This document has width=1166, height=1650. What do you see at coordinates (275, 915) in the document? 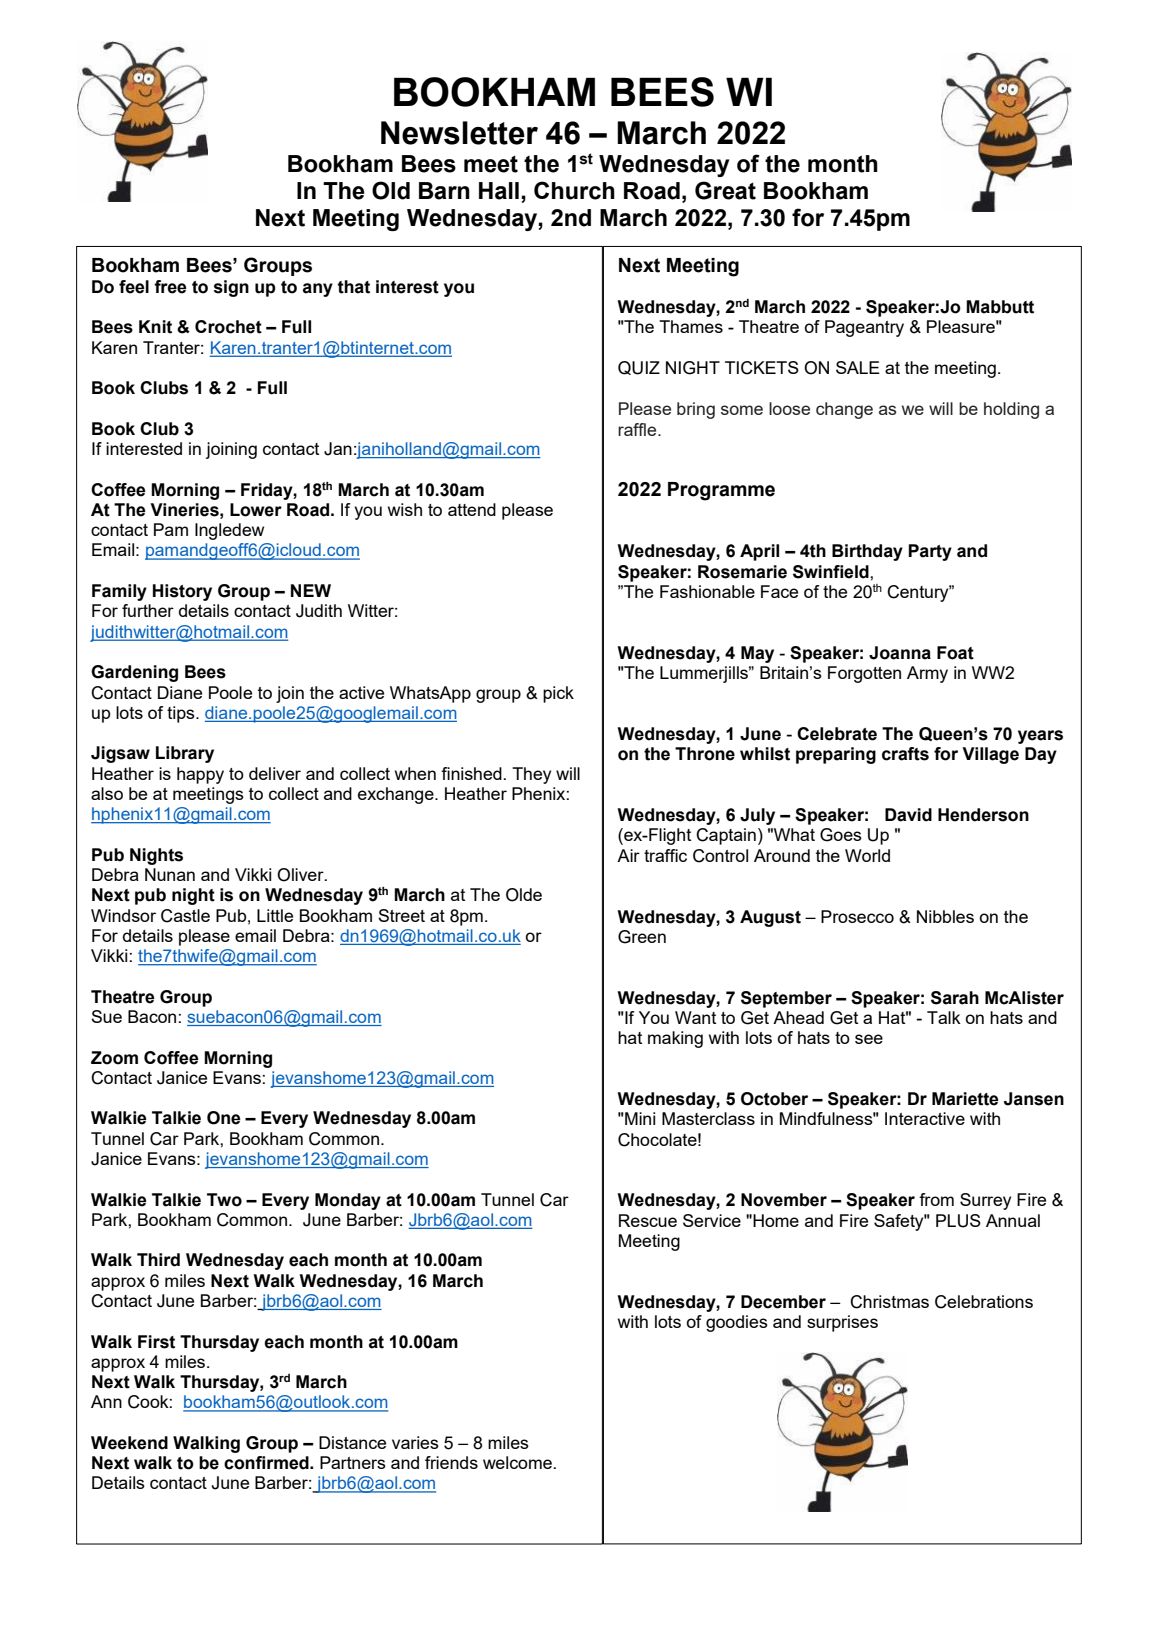
I see `Little` at bounding box center [275, 915].
